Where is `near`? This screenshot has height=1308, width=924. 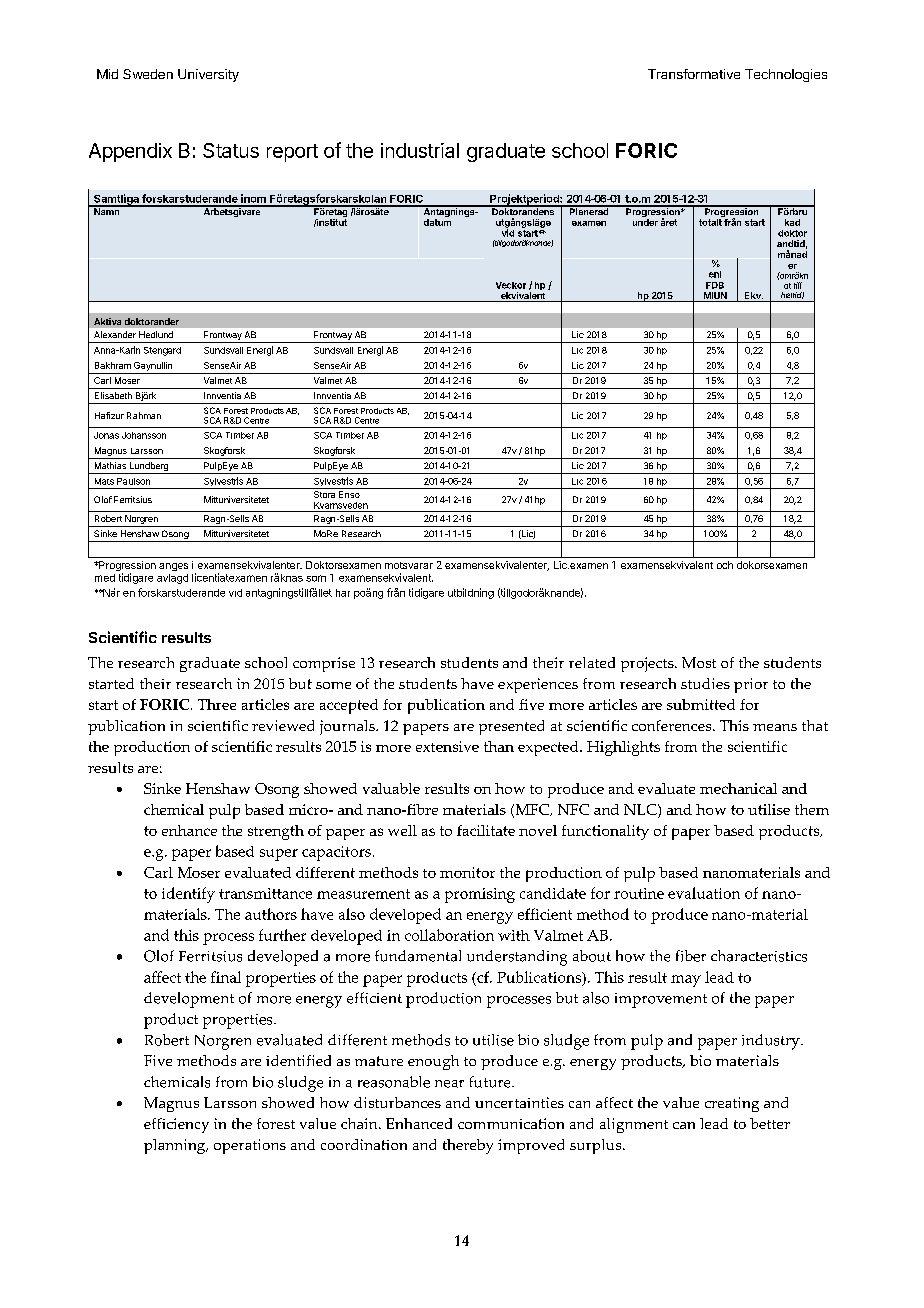 near is located at coordinates (449, 1084).
